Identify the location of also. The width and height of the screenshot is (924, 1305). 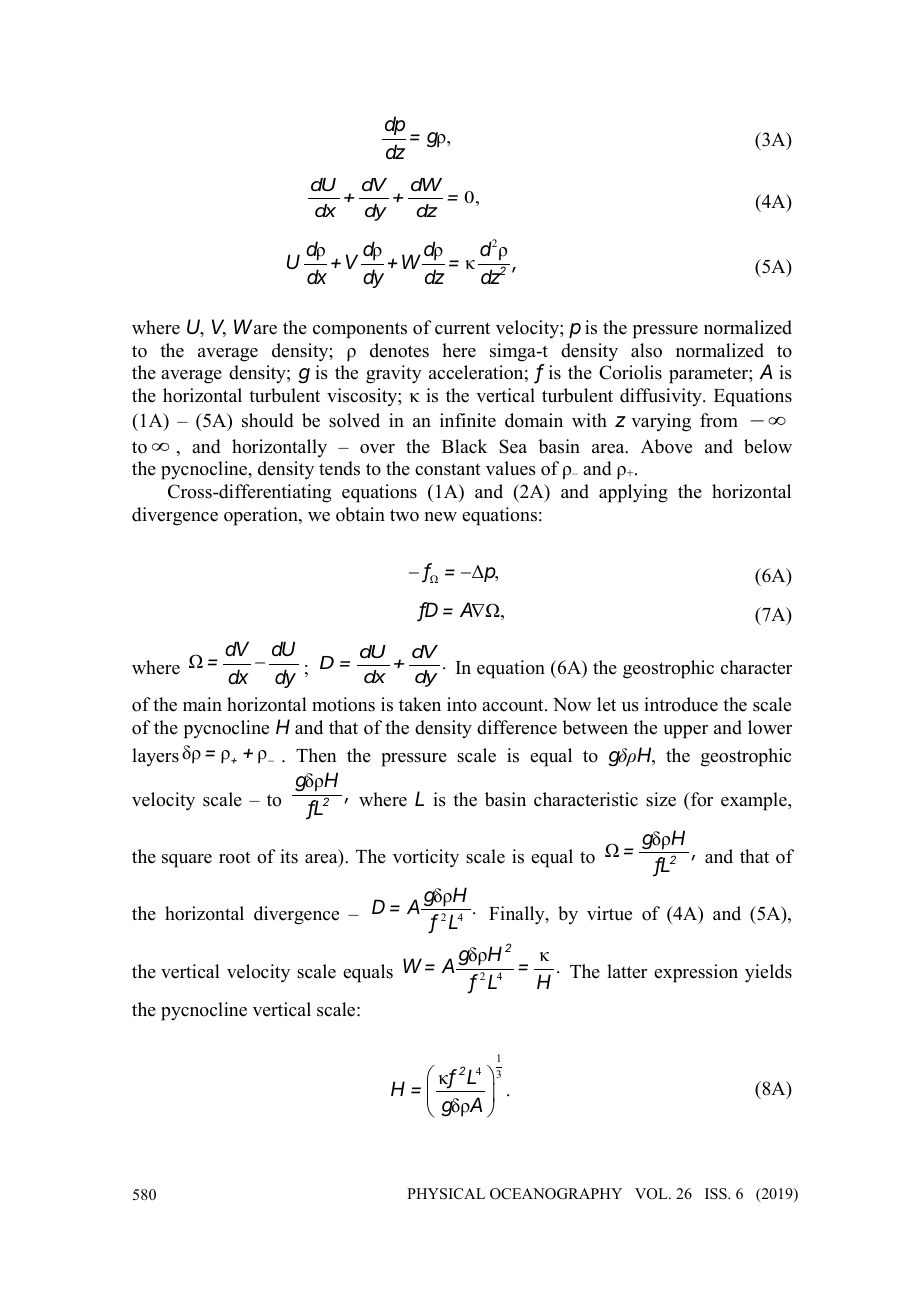
(646, 350).
